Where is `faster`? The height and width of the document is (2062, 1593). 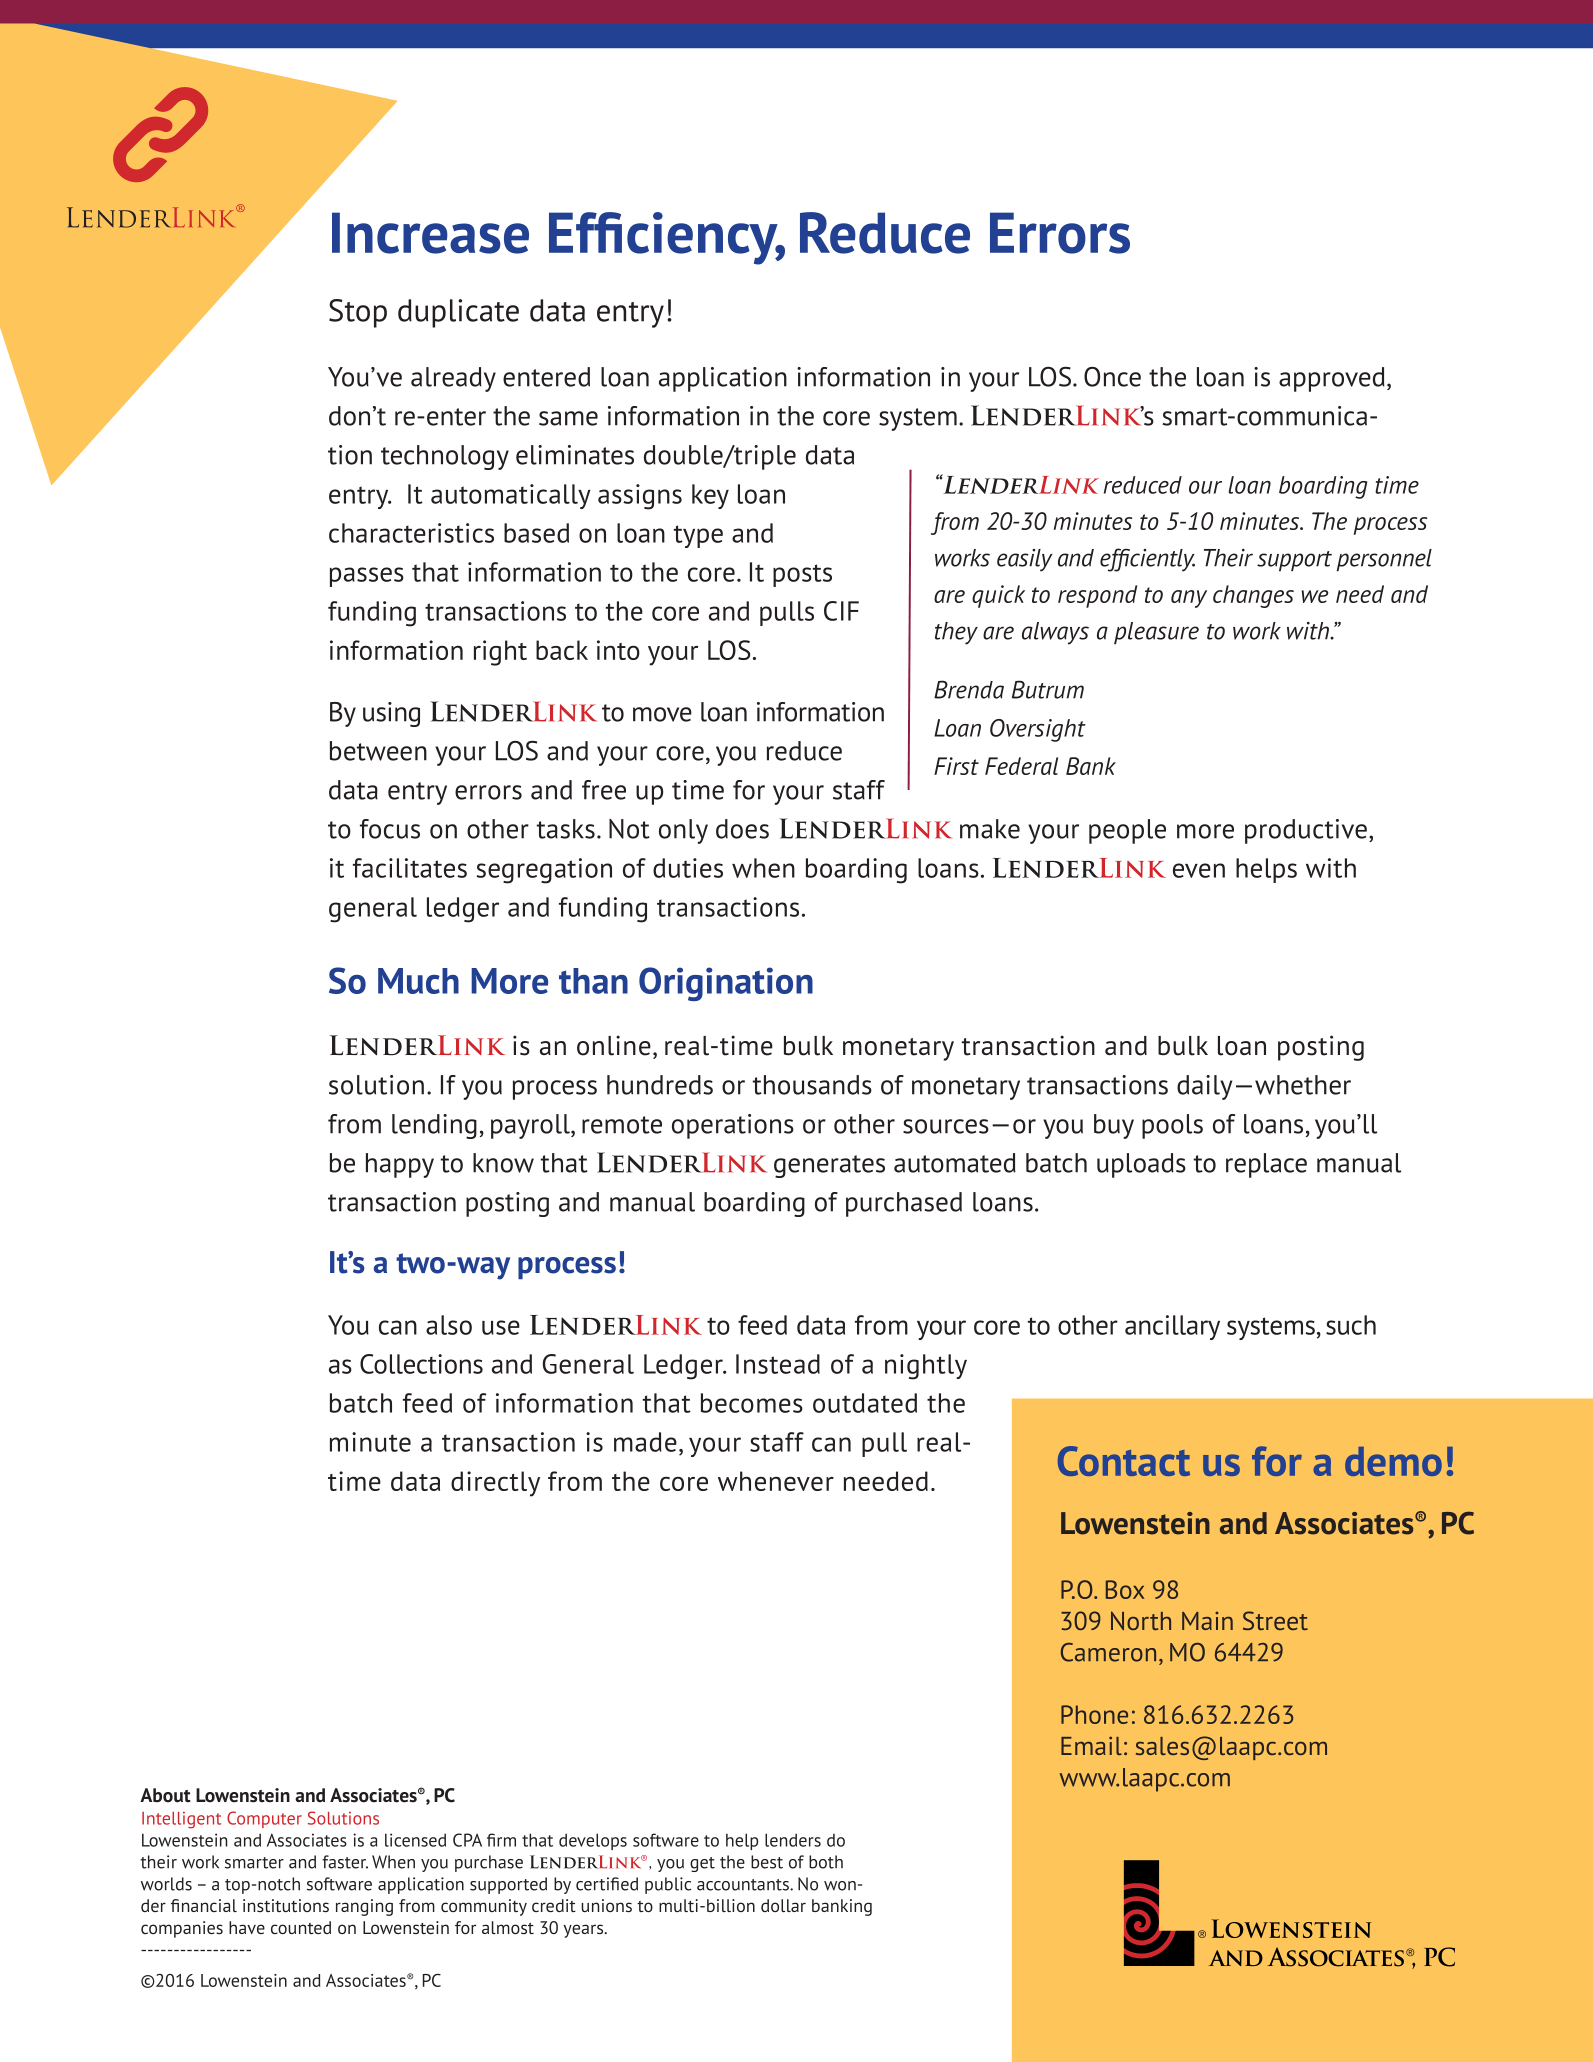
faster is located at coordinates (345, 1862).
